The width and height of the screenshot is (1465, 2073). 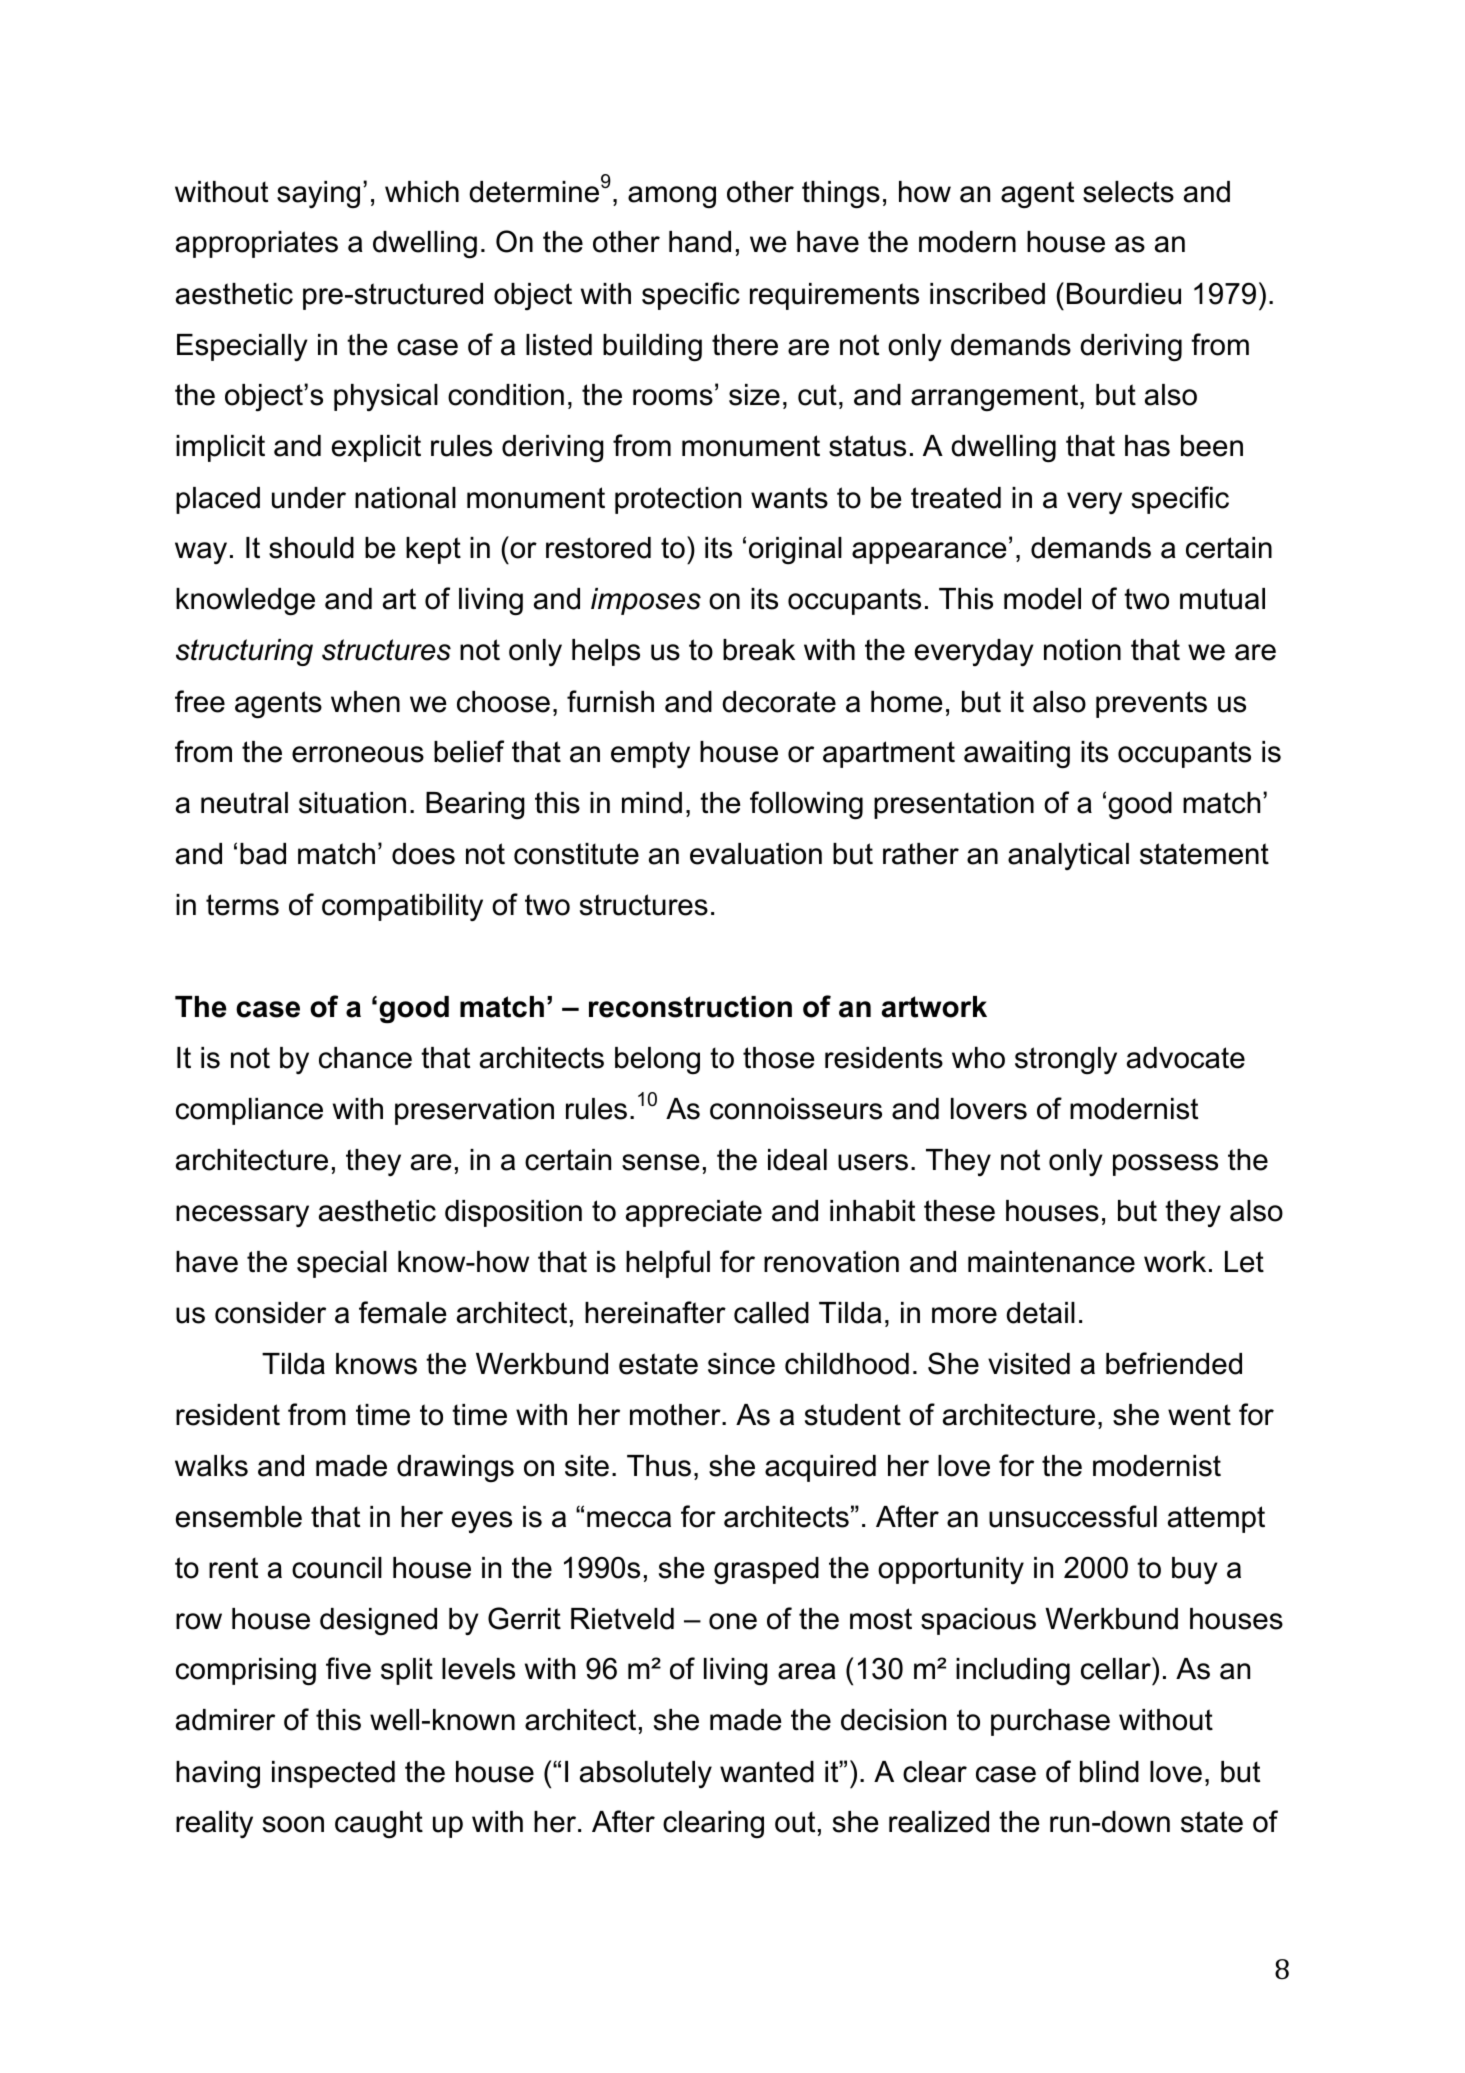 What do you see at coordinates (270, 1313) in the screenshot?
I see `consider` at bounding box center [270, 1313].
